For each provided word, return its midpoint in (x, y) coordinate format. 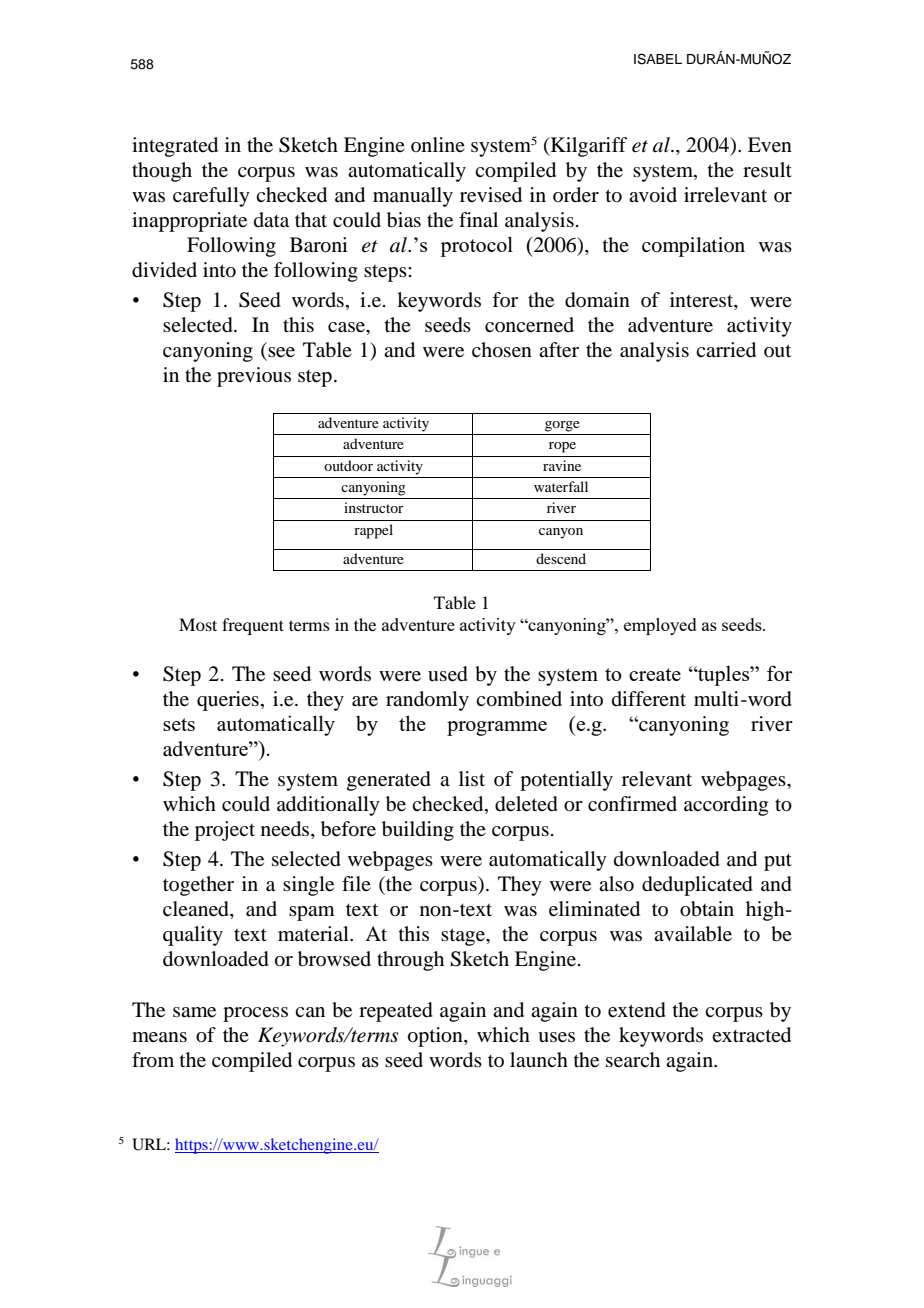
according (726, 806)
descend (561, 558)
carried (726, 350)
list (472, 778)
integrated (175, 147)
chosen (502, 350)
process (255, 1014)
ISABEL (658, 59)
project (225, 831)
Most (198, 624)
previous (254, 377)
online (438, 144)
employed (660, 626)
